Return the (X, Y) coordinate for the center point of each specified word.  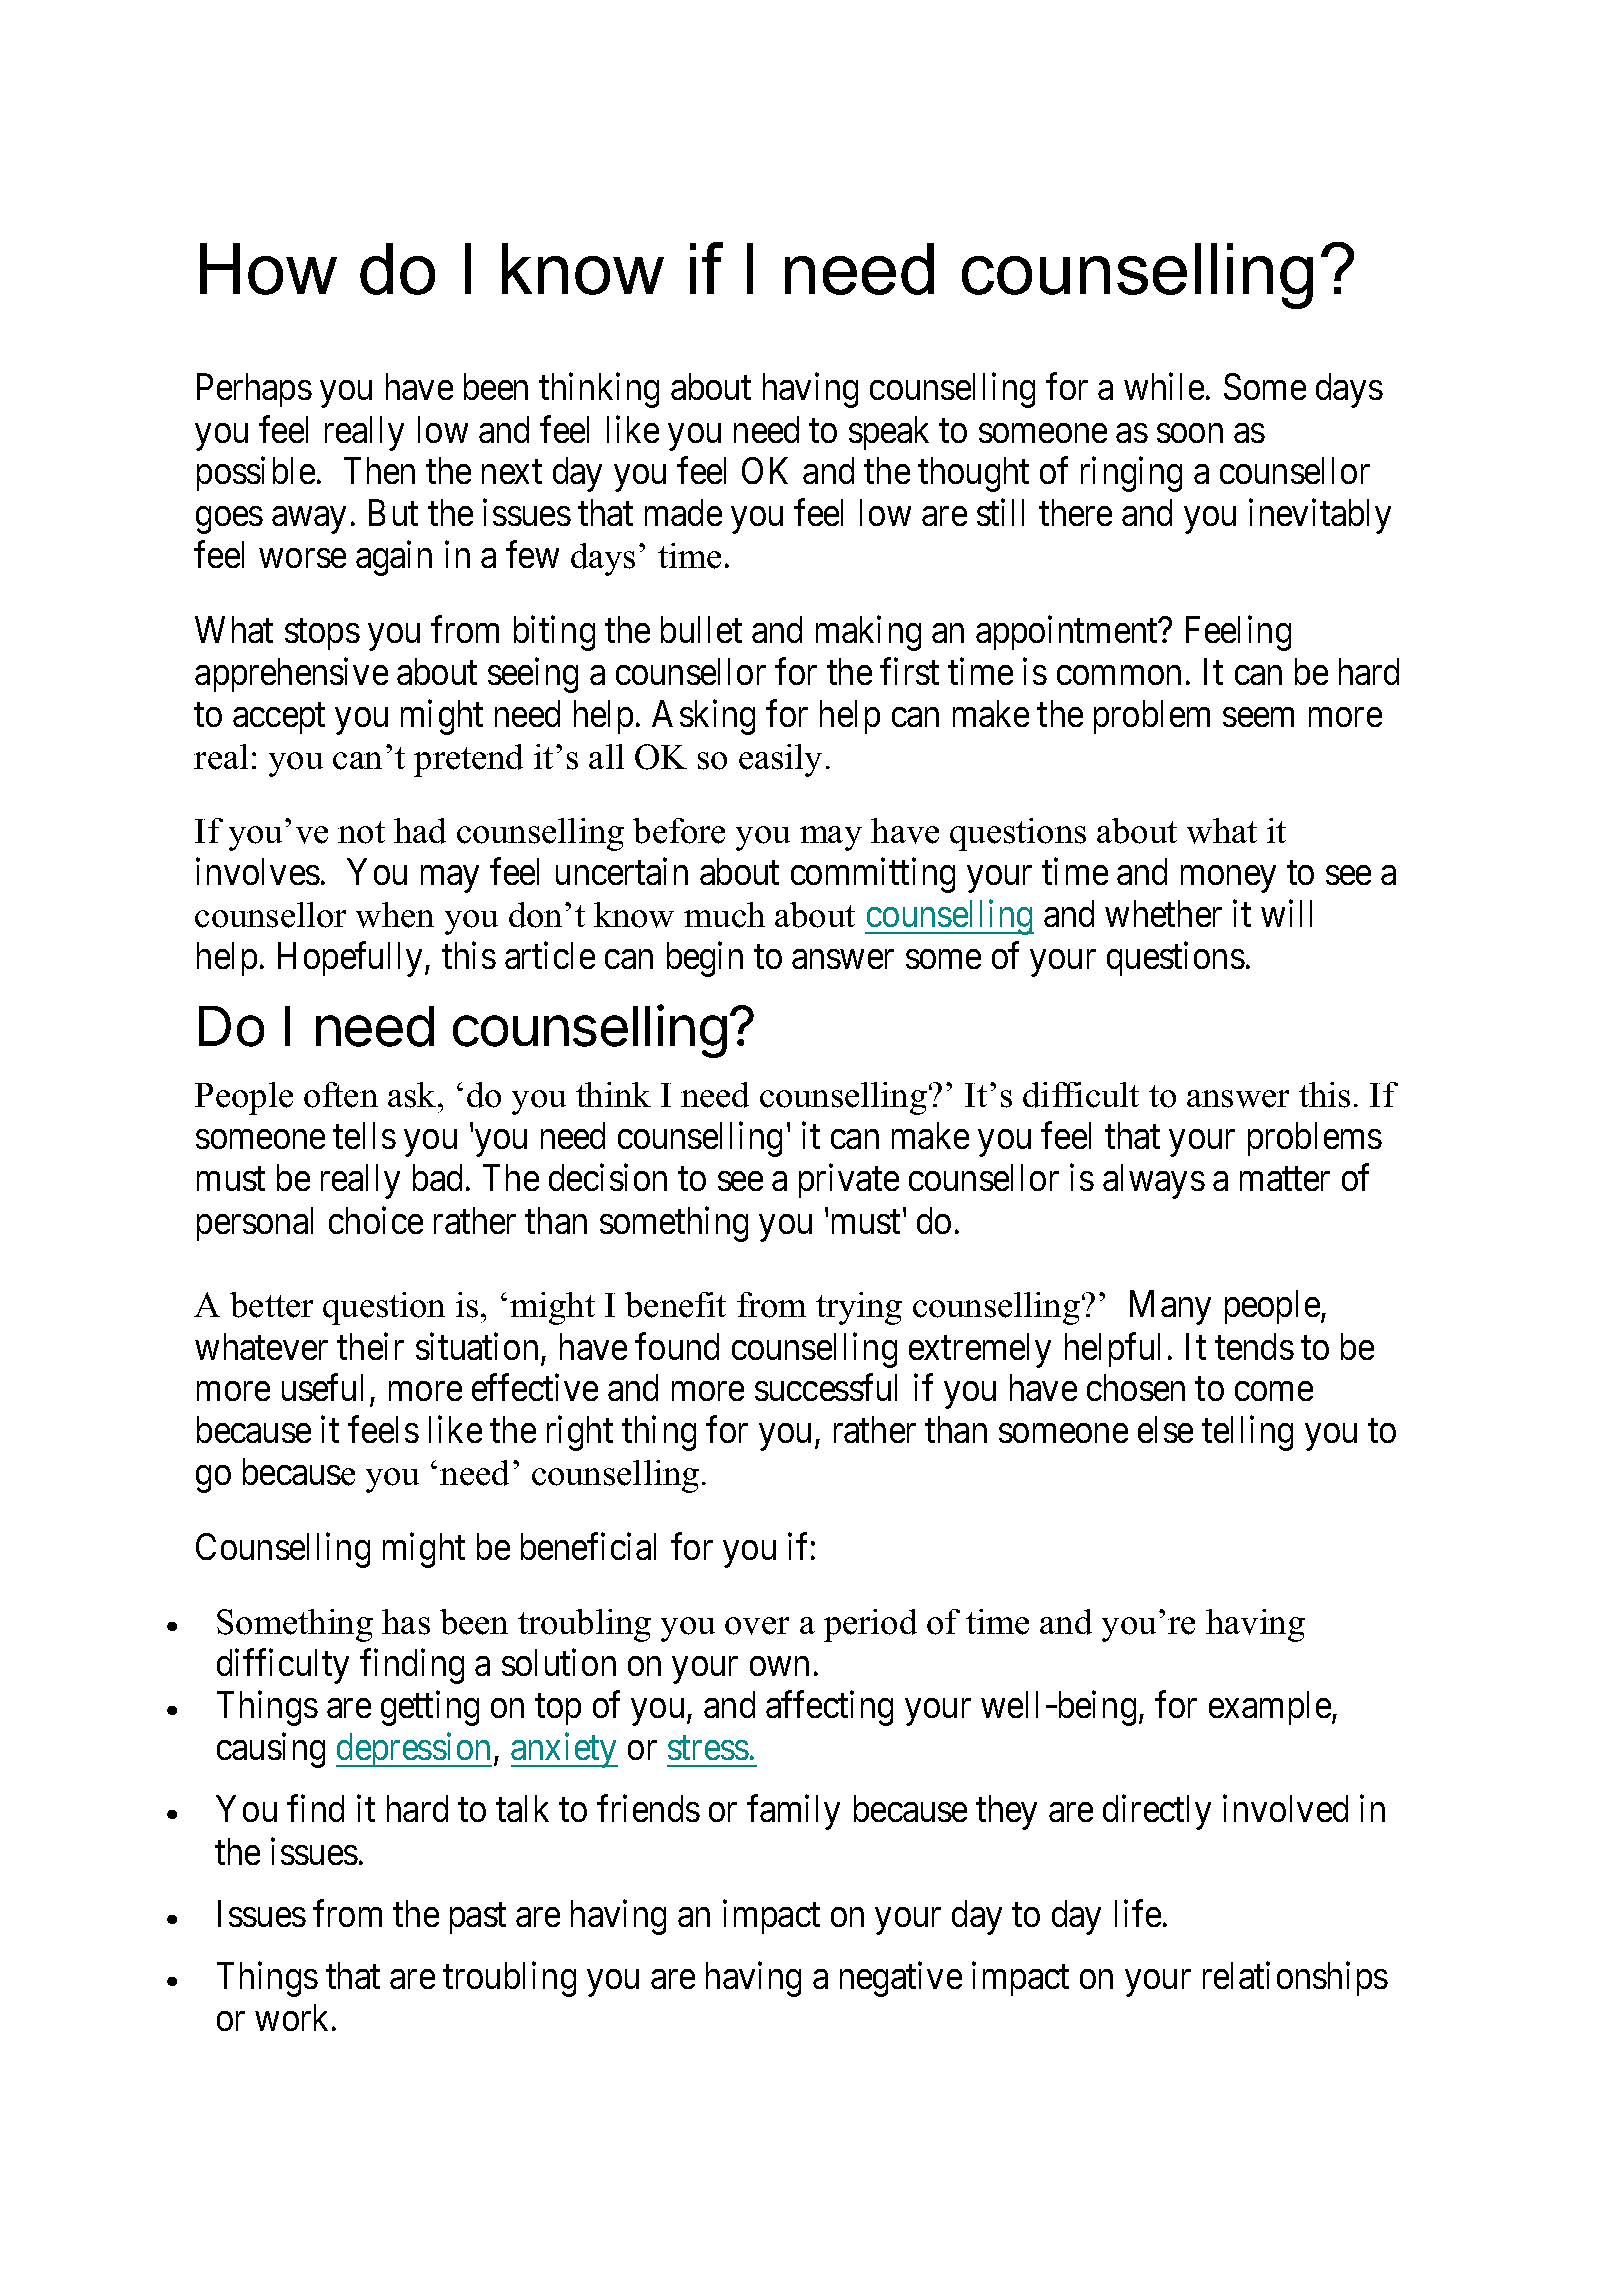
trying (859, 1308)
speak (889, 433)
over (757, 1626)
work (291, 2017)
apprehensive (291, 675)
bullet (701, 629)
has (406, 1622)
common (1119, 675)
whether (1163, 913)
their (370, 1346)
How (268, 269)
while (1164, 386)
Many (1170, 1308)
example (1271, 1708)
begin (705, 959)
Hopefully (350, 959)
